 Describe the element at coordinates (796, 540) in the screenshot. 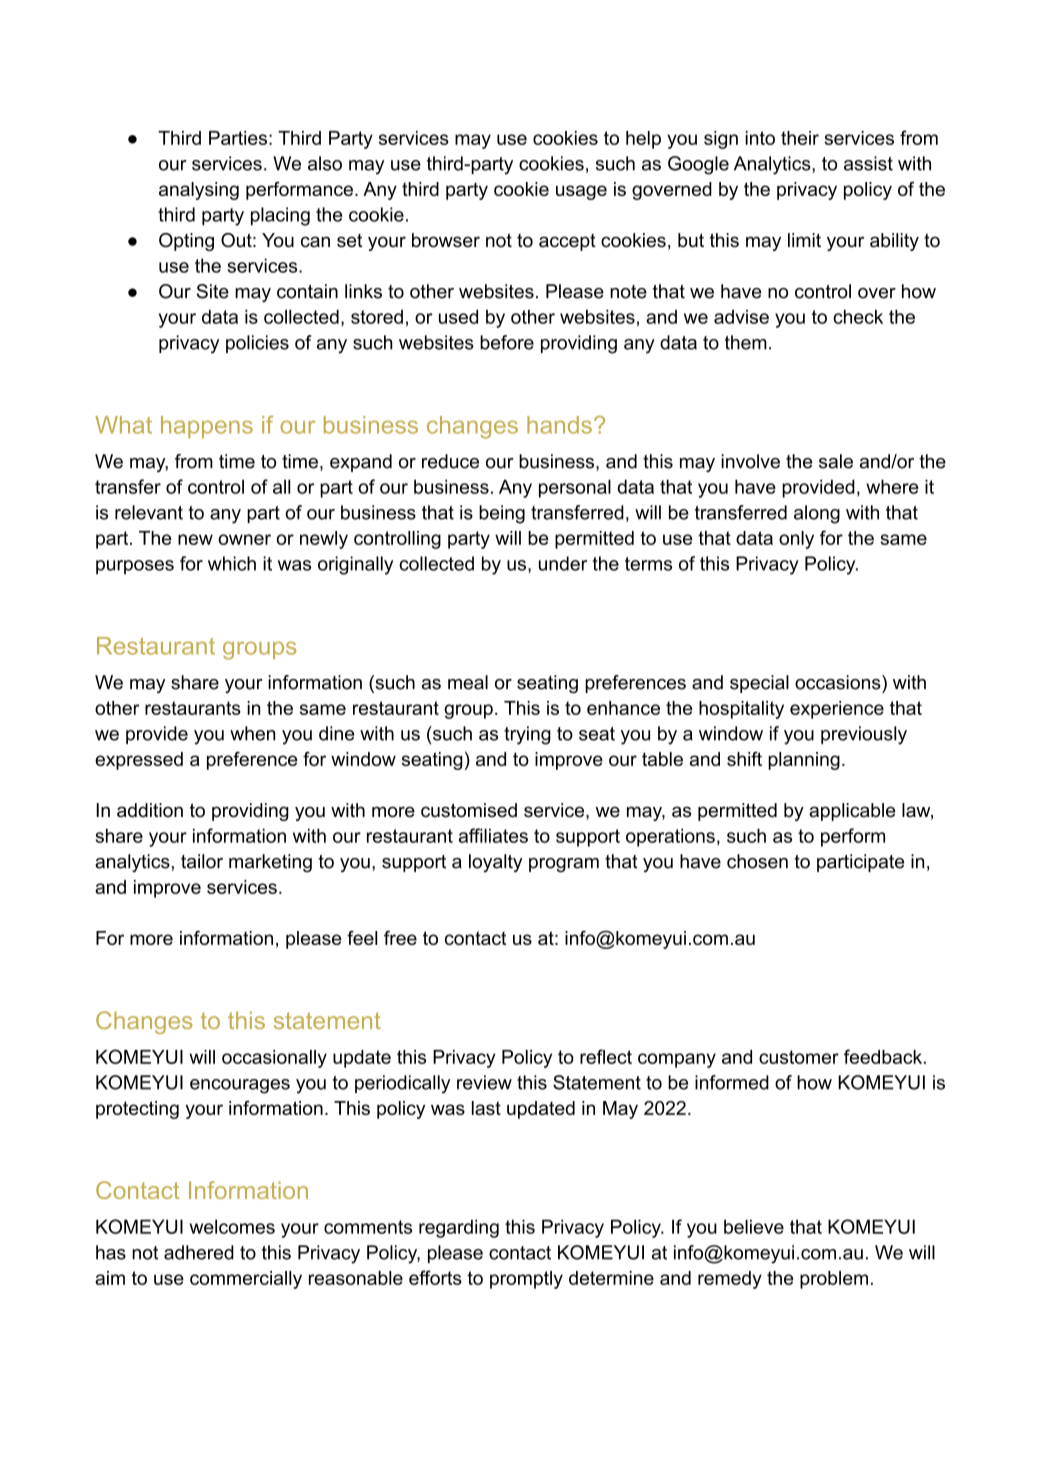

I see `only` at that location.
